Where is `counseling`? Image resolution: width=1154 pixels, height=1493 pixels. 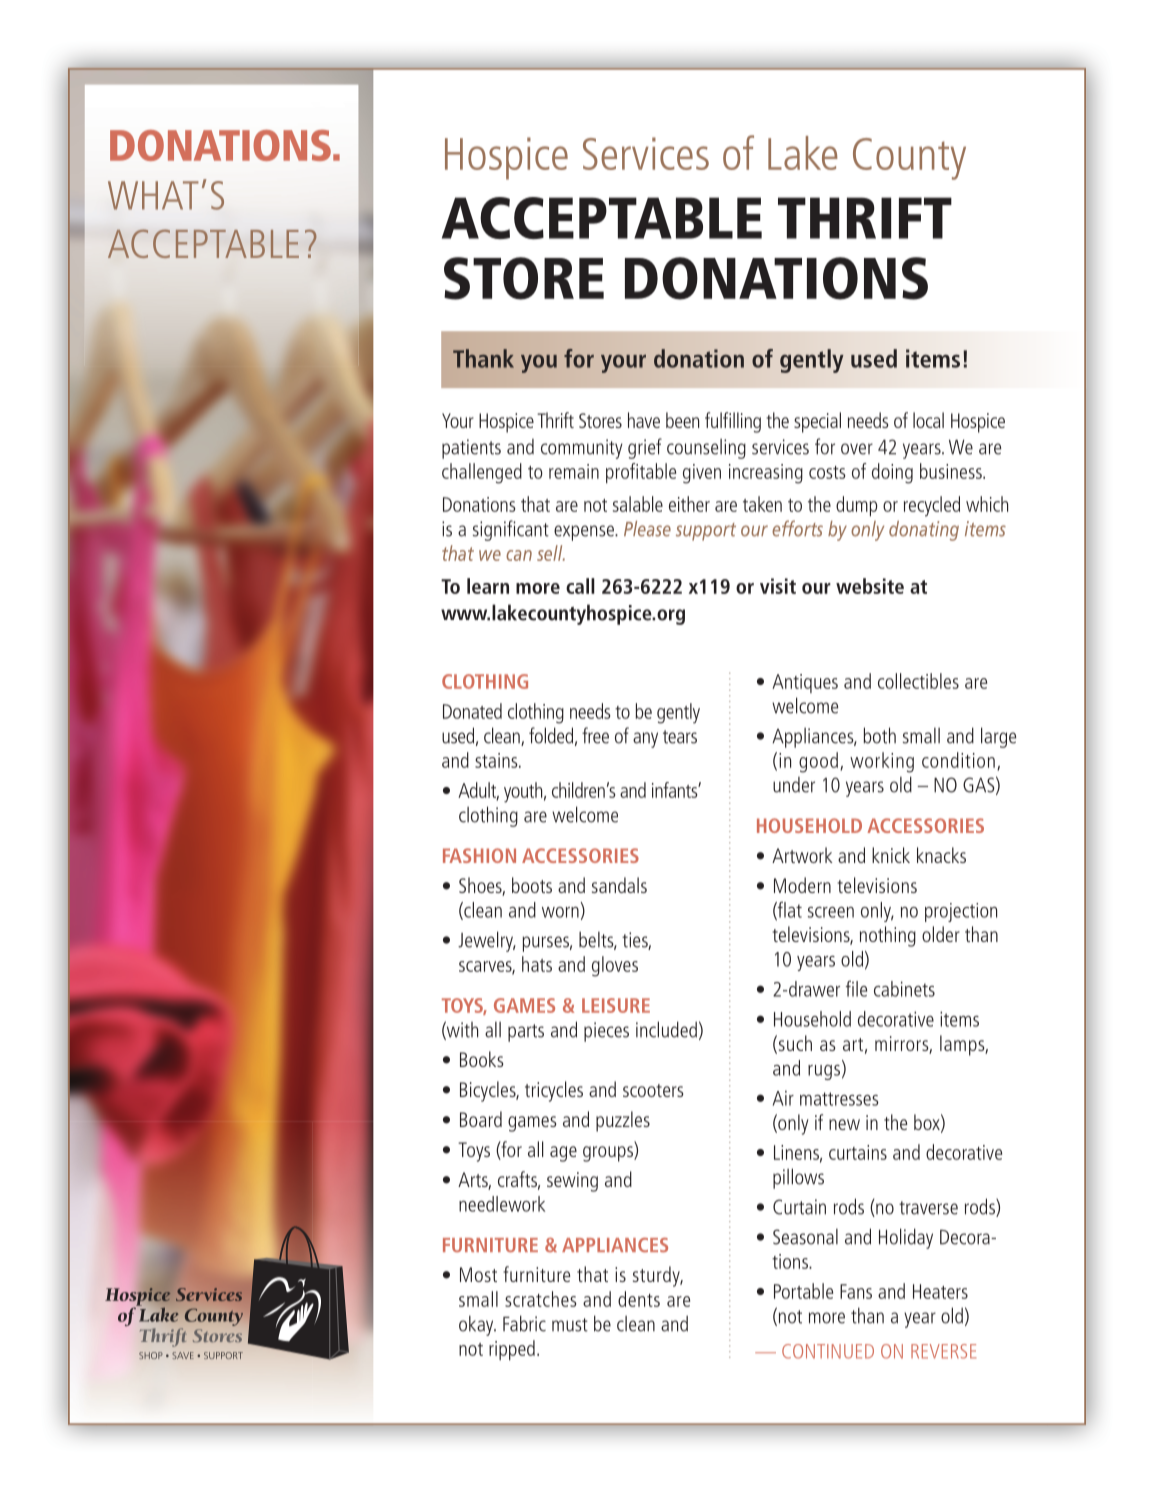
counseling is located at coordinates (706, 449).
